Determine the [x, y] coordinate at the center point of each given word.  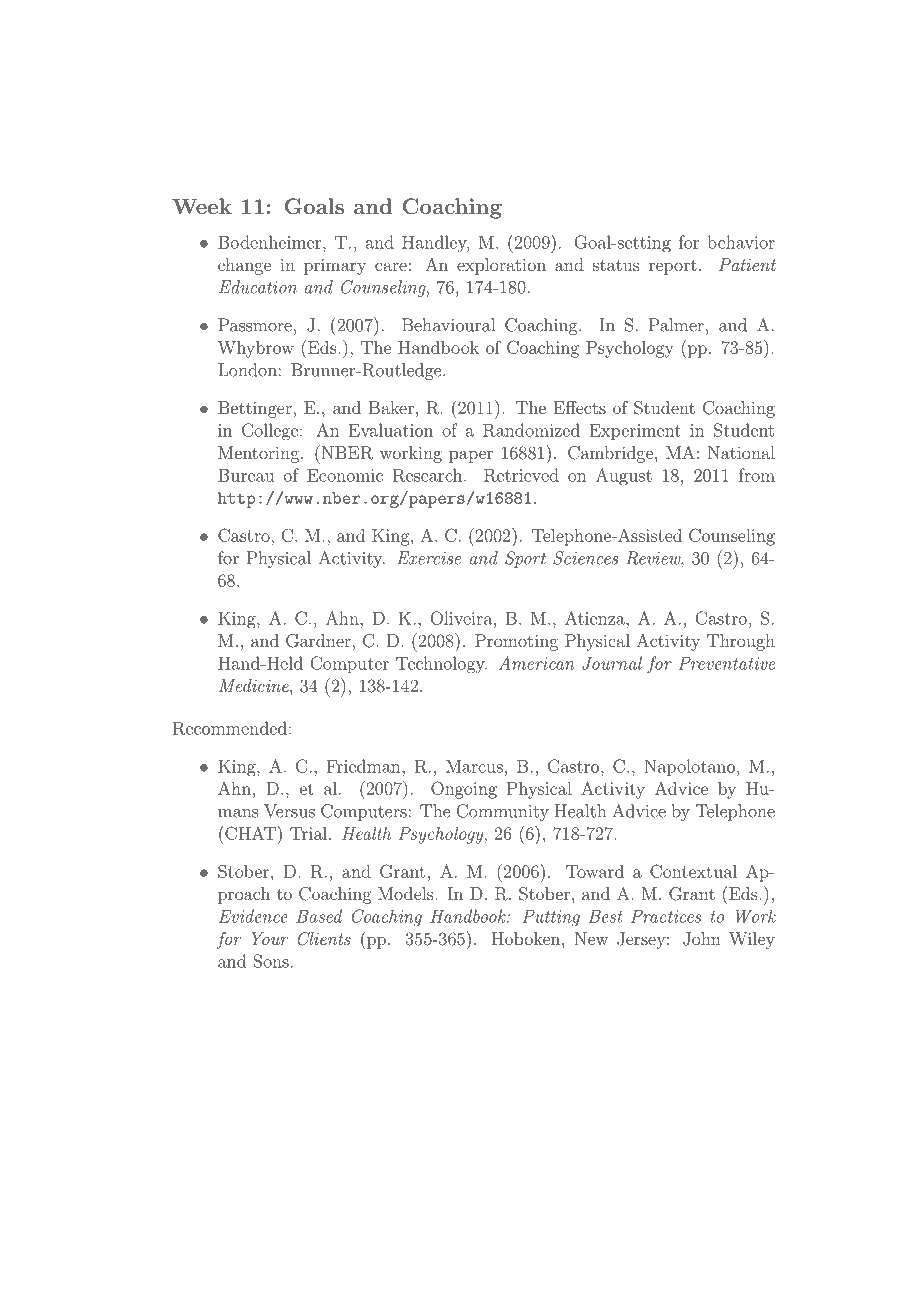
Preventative [726, 663]
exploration [501, 266]
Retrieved [521, 475]
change [244, 266]
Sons [271, 961]
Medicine [255, 685]
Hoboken [526, 938]
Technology [441, 665]
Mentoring [258, 454]
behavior [741, 242]
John [702, 939]
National [741, 452]
